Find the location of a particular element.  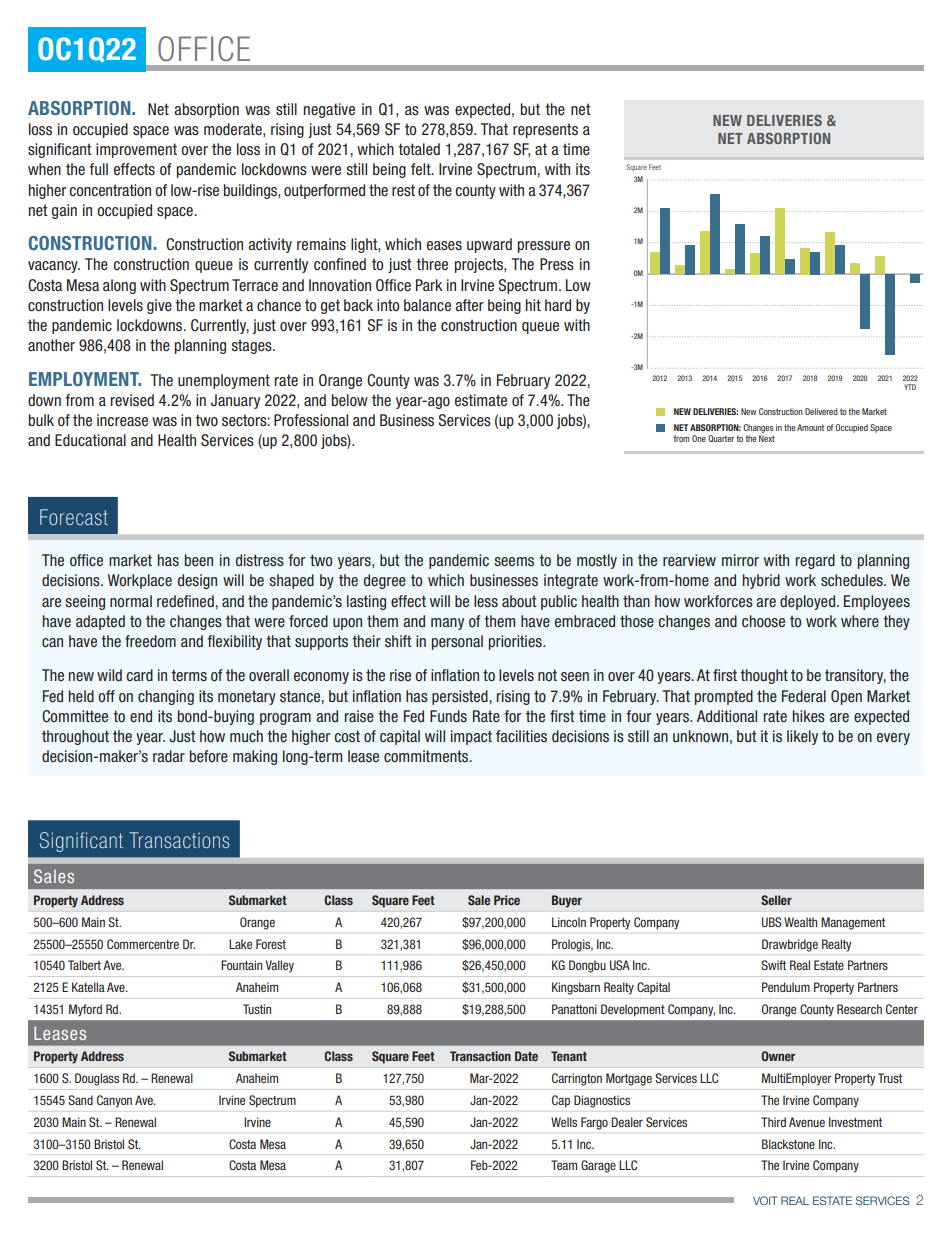

Avenue is located at coordinates (807, 1122).
